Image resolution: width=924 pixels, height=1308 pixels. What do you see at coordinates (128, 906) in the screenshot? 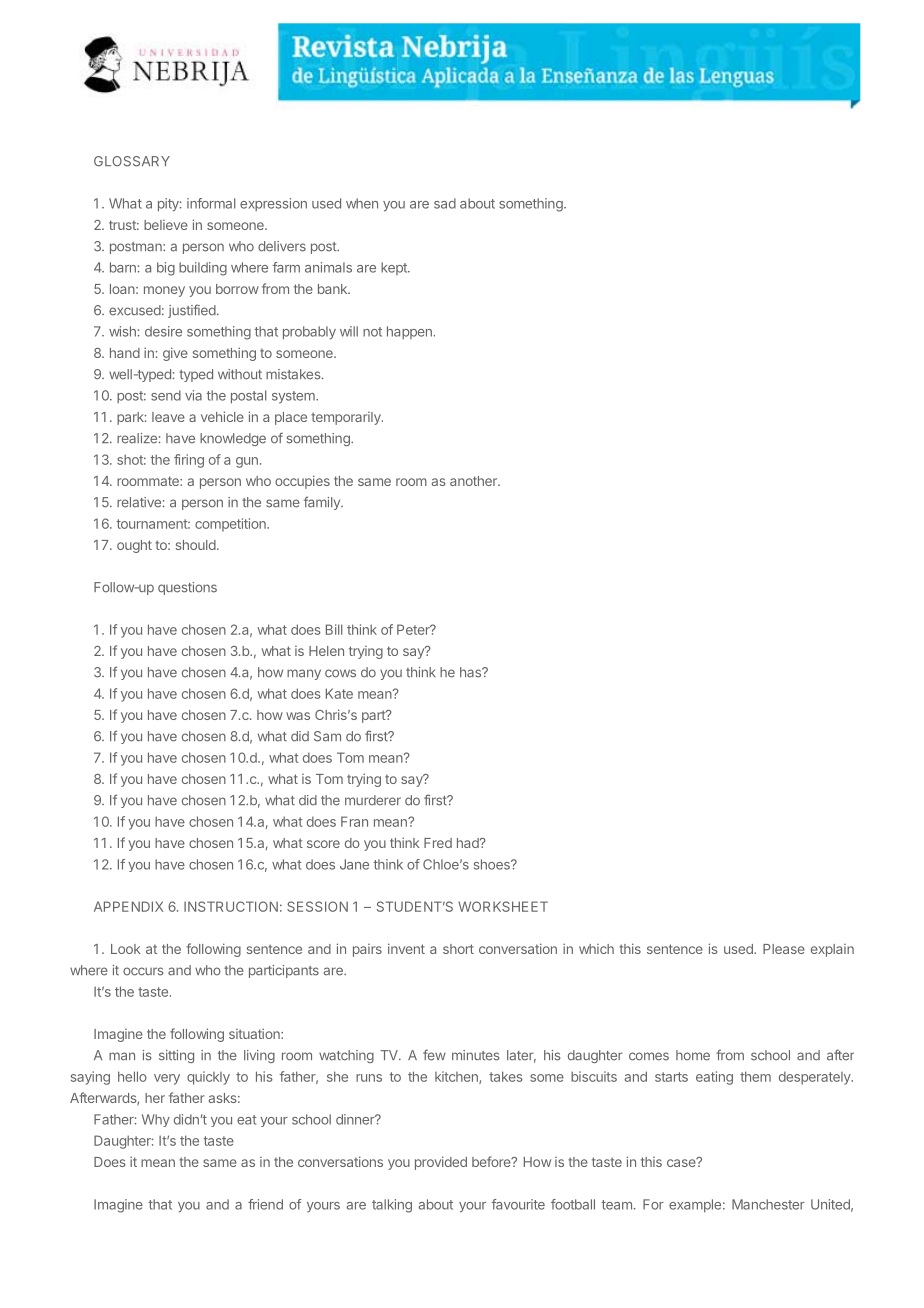
I see `APPENDIX` at bounding box center [128, 906].
